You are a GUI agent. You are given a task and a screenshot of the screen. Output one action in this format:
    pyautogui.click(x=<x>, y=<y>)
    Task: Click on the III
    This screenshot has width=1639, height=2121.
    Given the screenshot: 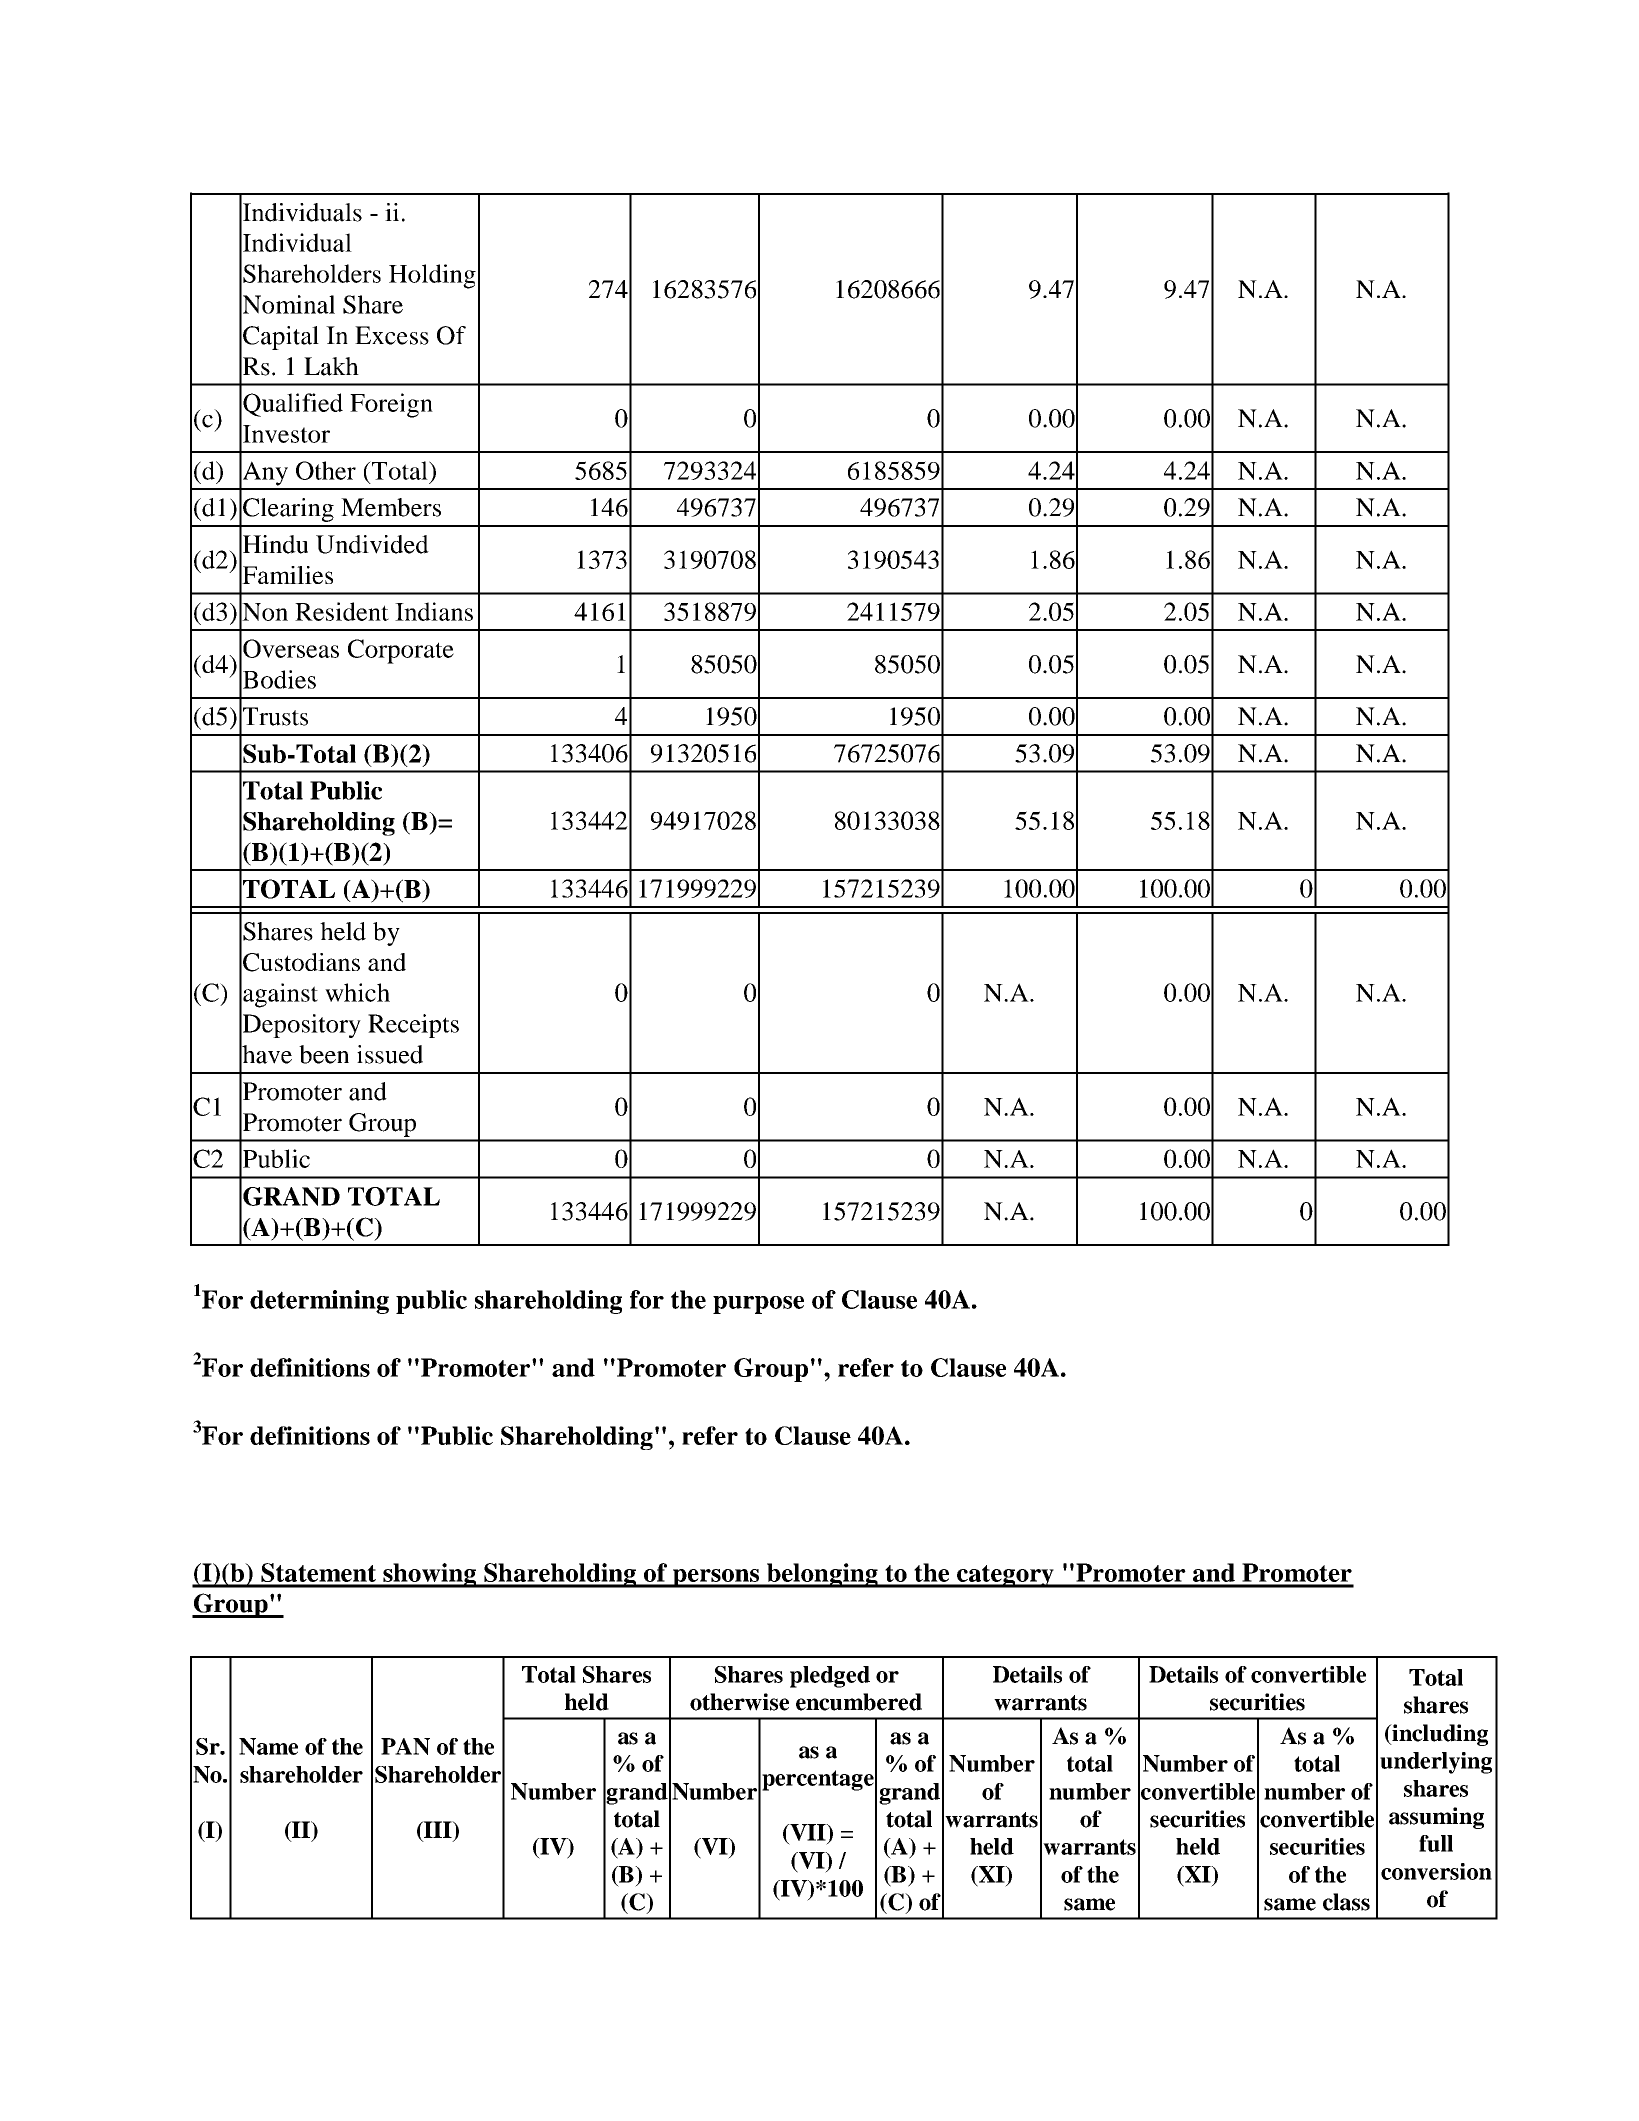 What is the action you would take?
    pyautogui.click(x=438, y=1829)
